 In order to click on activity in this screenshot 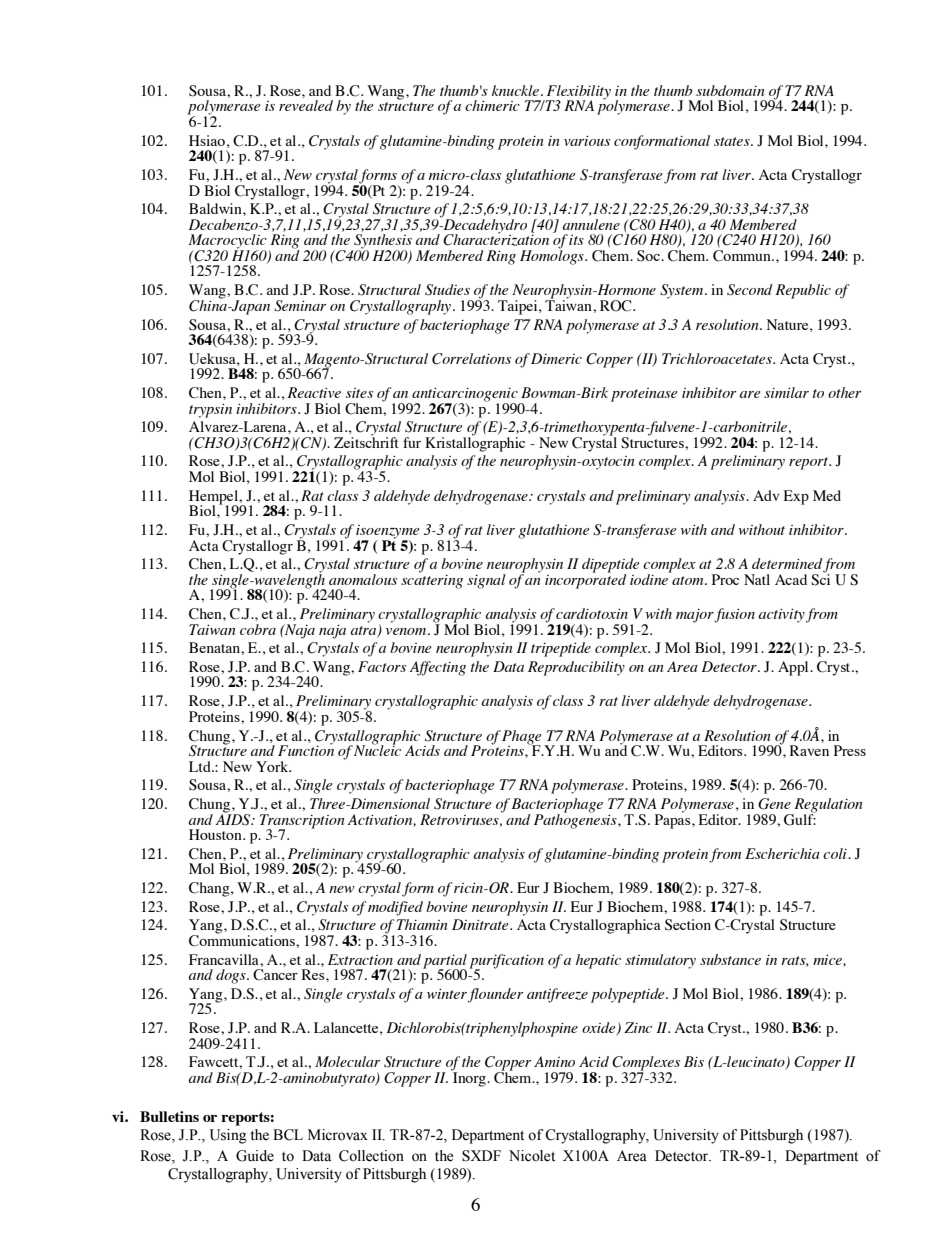, I will do `click(782, 616)`.
